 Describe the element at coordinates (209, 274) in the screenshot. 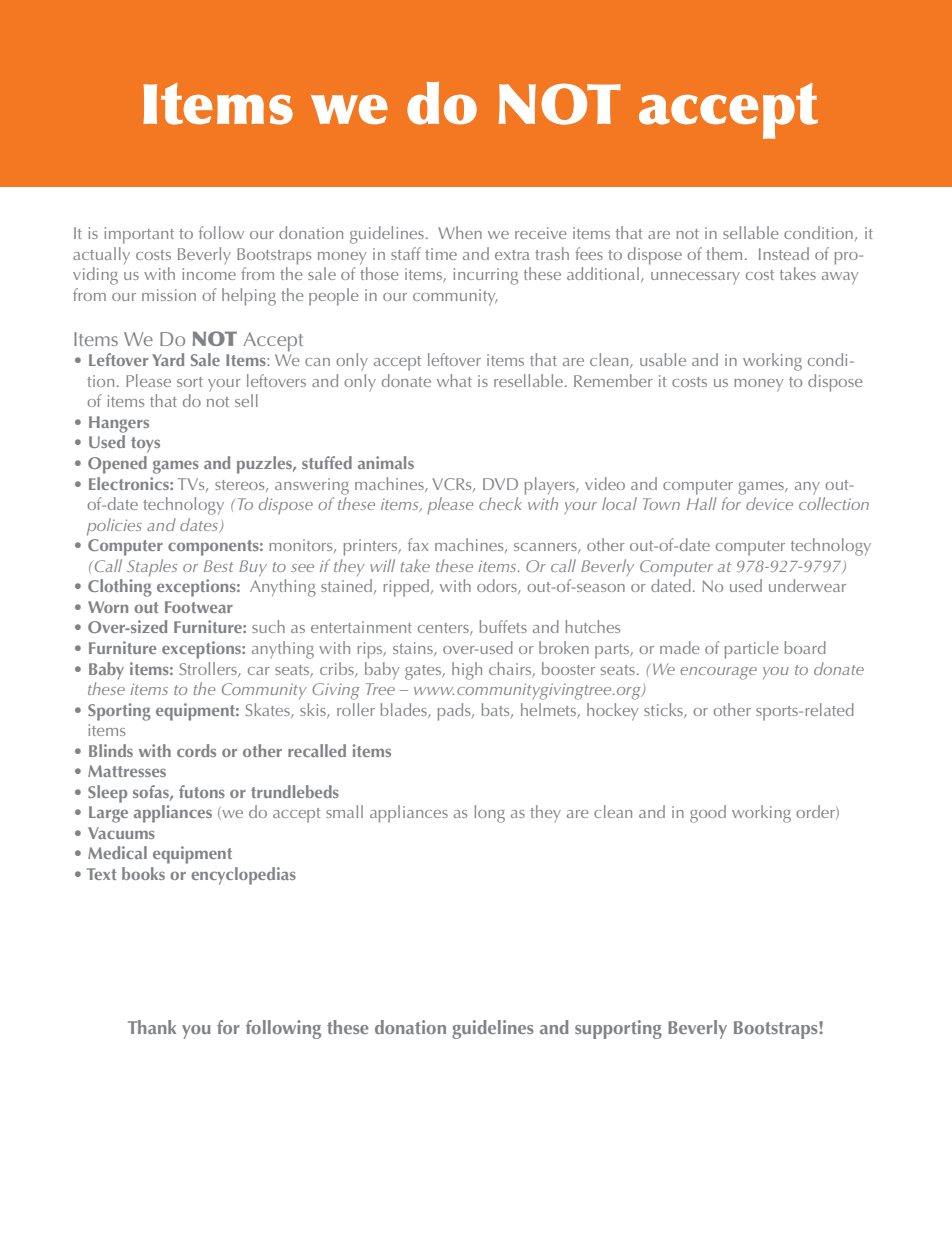

I see `income` at that location.
